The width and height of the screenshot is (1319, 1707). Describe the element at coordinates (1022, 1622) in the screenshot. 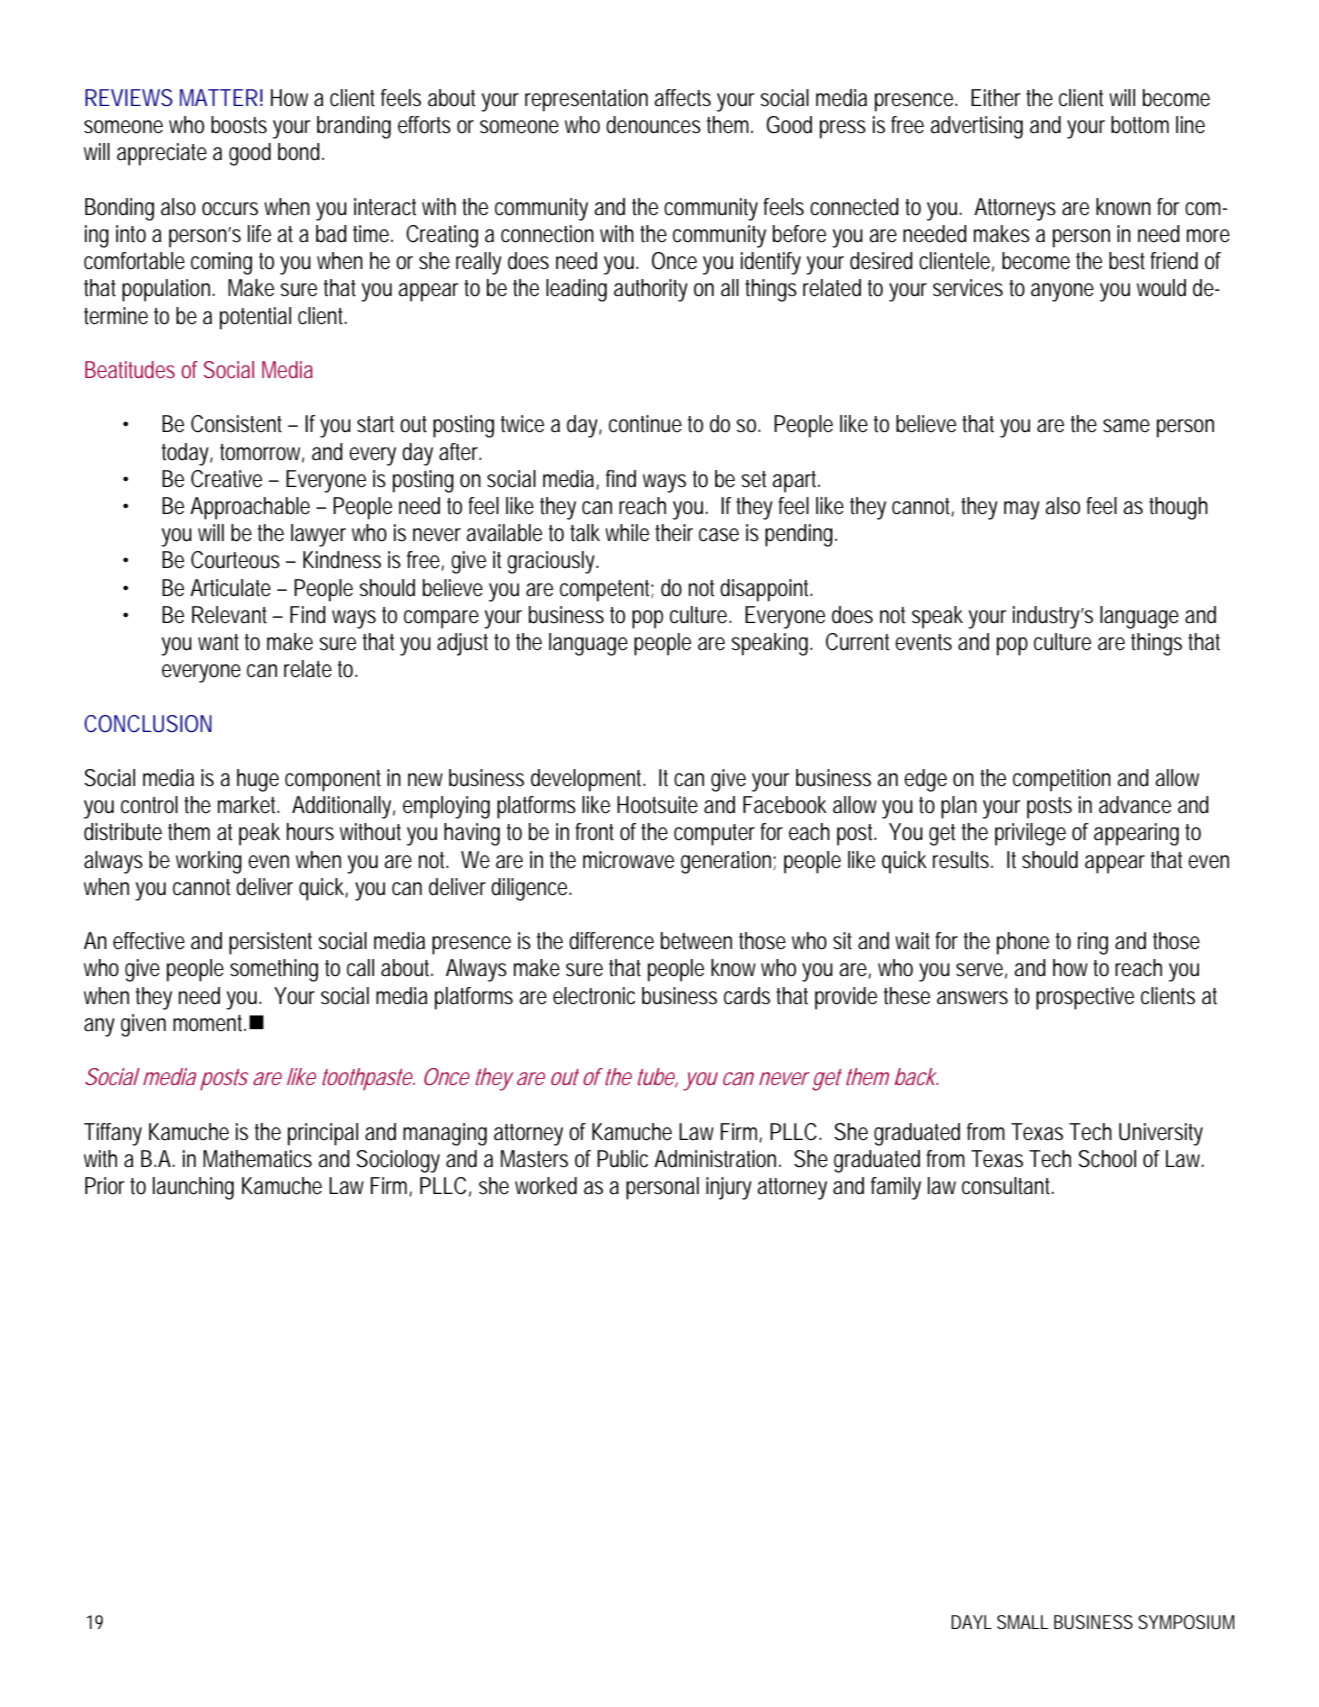

I see `SMALL` at that location.
